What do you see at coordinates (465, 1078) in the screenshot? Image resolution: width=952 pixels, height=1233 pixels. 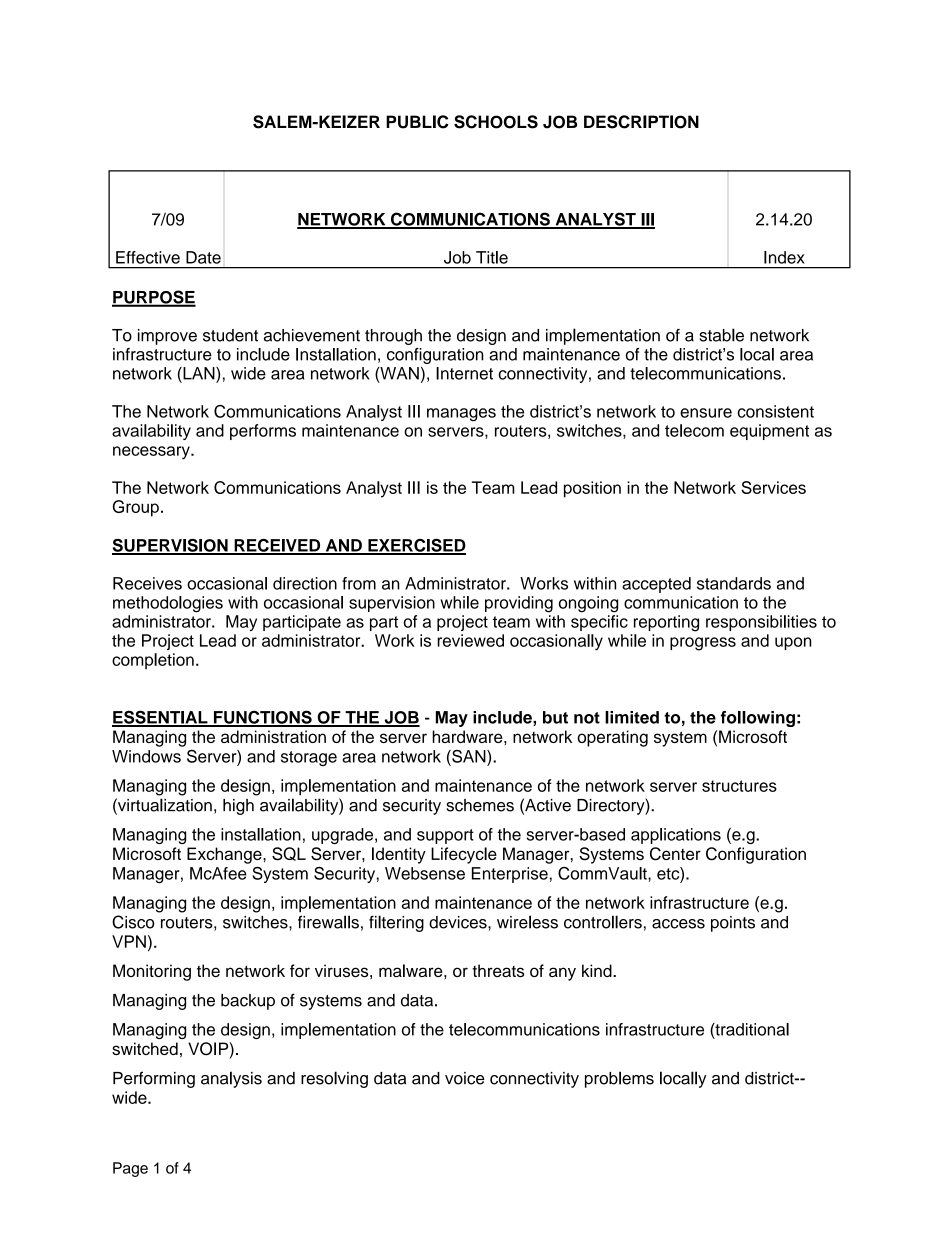 I see `voice` at bounding box center [465, 1078].
